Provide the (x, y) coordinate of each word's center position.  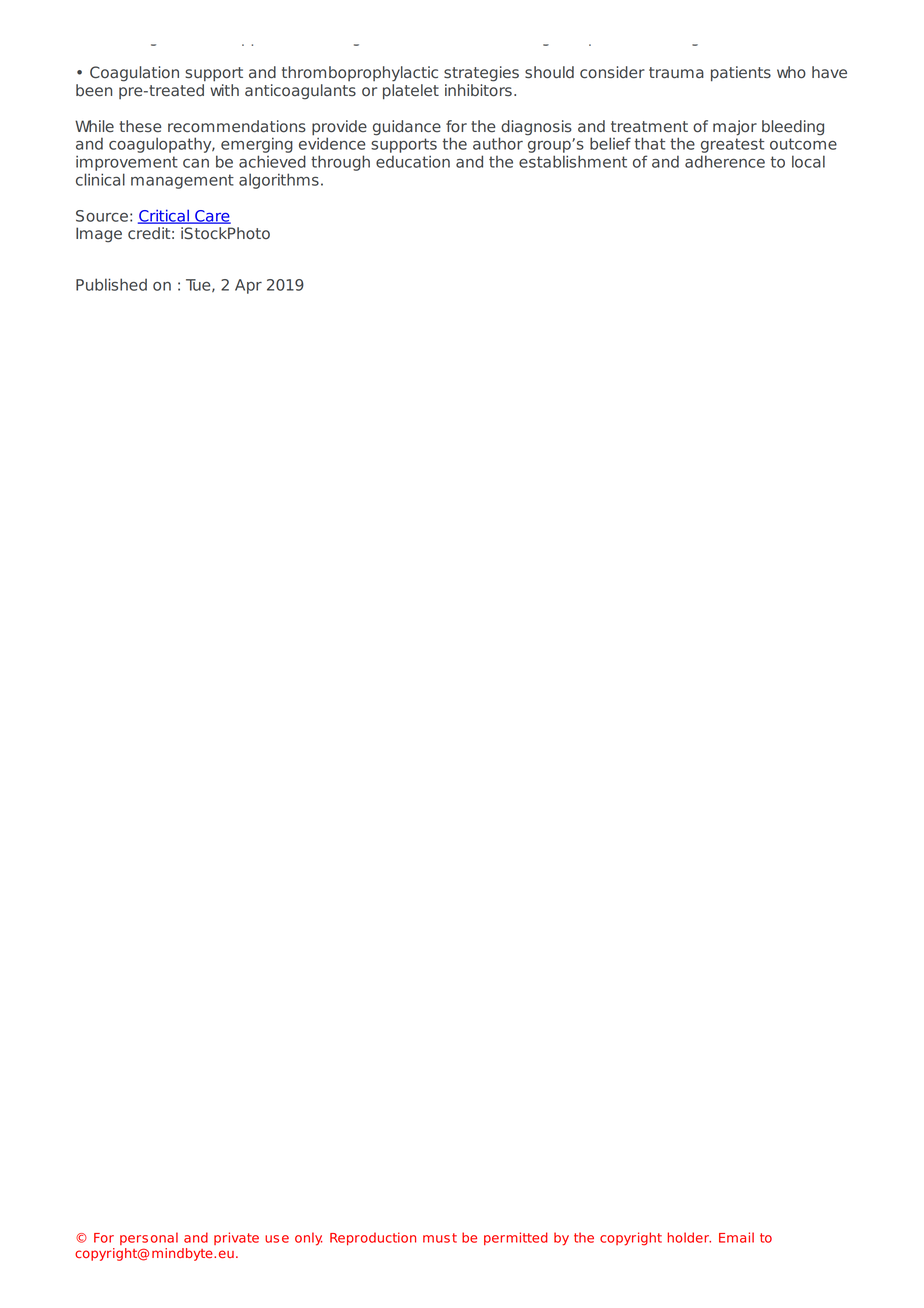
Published (111, 284)
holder (689, 1237)
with (224, 90)
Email (736, 1237)
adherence (725, 161)
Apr (248, 286)
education (413, 161)
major (735, 128)
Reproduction (373, 1238)
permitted (516, 1238)
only (308, 1239)
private (236, 1238)
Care (212, 217)
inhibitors (478, 90)
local (808, 161)
